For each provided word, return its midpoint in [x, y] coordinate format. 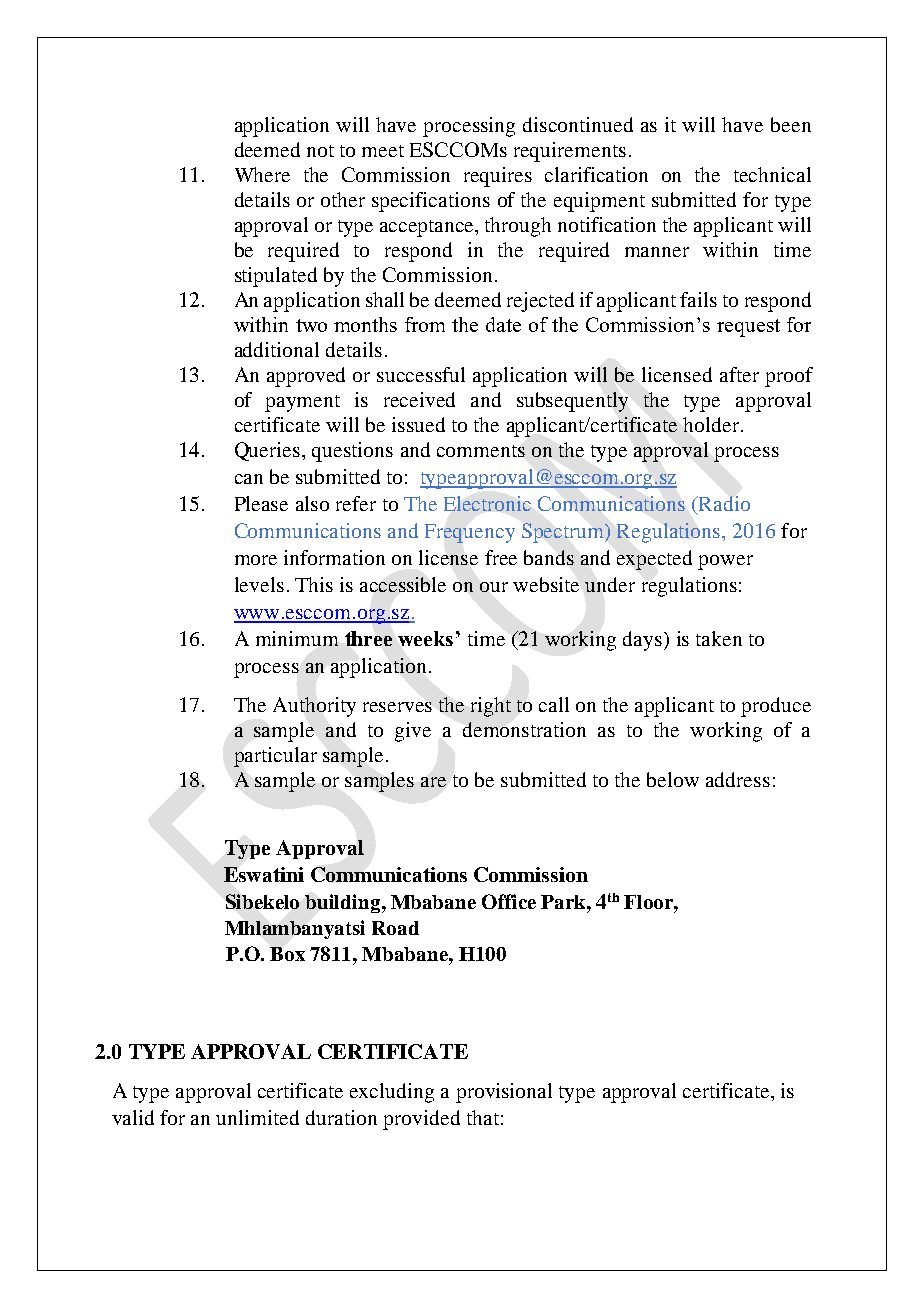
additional [277, 349]
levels [259, 584]
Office [509, 901]
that [483, 1117]
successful [421, 374]
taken [719, 638]
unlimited [257, 1117]
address [738, 779]
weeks [425, 638]
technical [772, 174]
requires [498, 177]
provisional [504, 1093]
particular [275, 757]
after [739, 374]
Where [262, 174]
